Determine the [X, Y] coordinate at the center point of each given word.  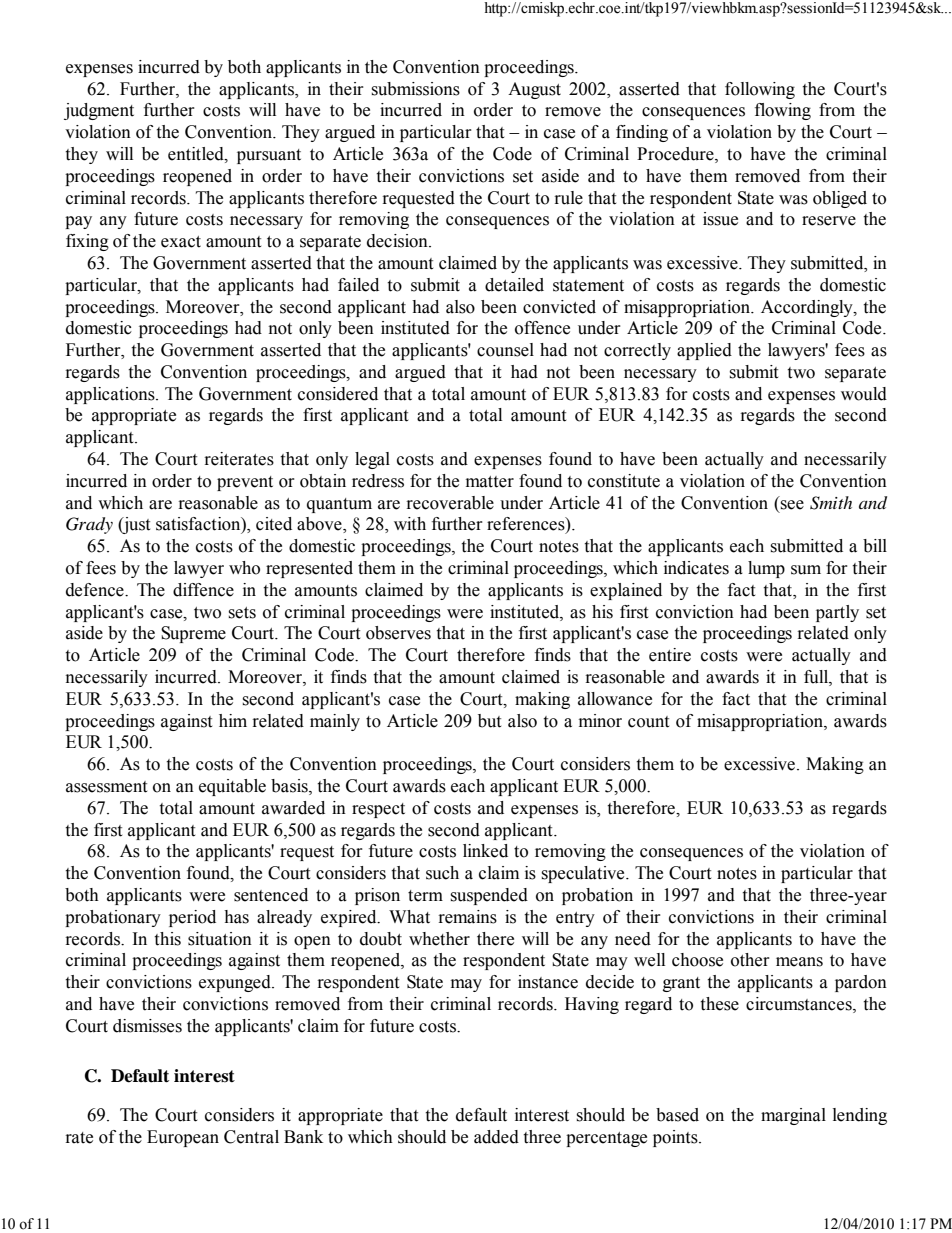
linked [485, 851]
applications [111, 395]
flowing [783, 111]
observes [398, 633]
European [183, 1138]
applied [704, 351]
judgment [99, 111]
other [750, 960]
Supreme [193, 634]
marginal [793, 1116]
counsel [505, 350]
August [534, 90]
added [496, 1137]
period [192, 918]
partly [837, 613]
